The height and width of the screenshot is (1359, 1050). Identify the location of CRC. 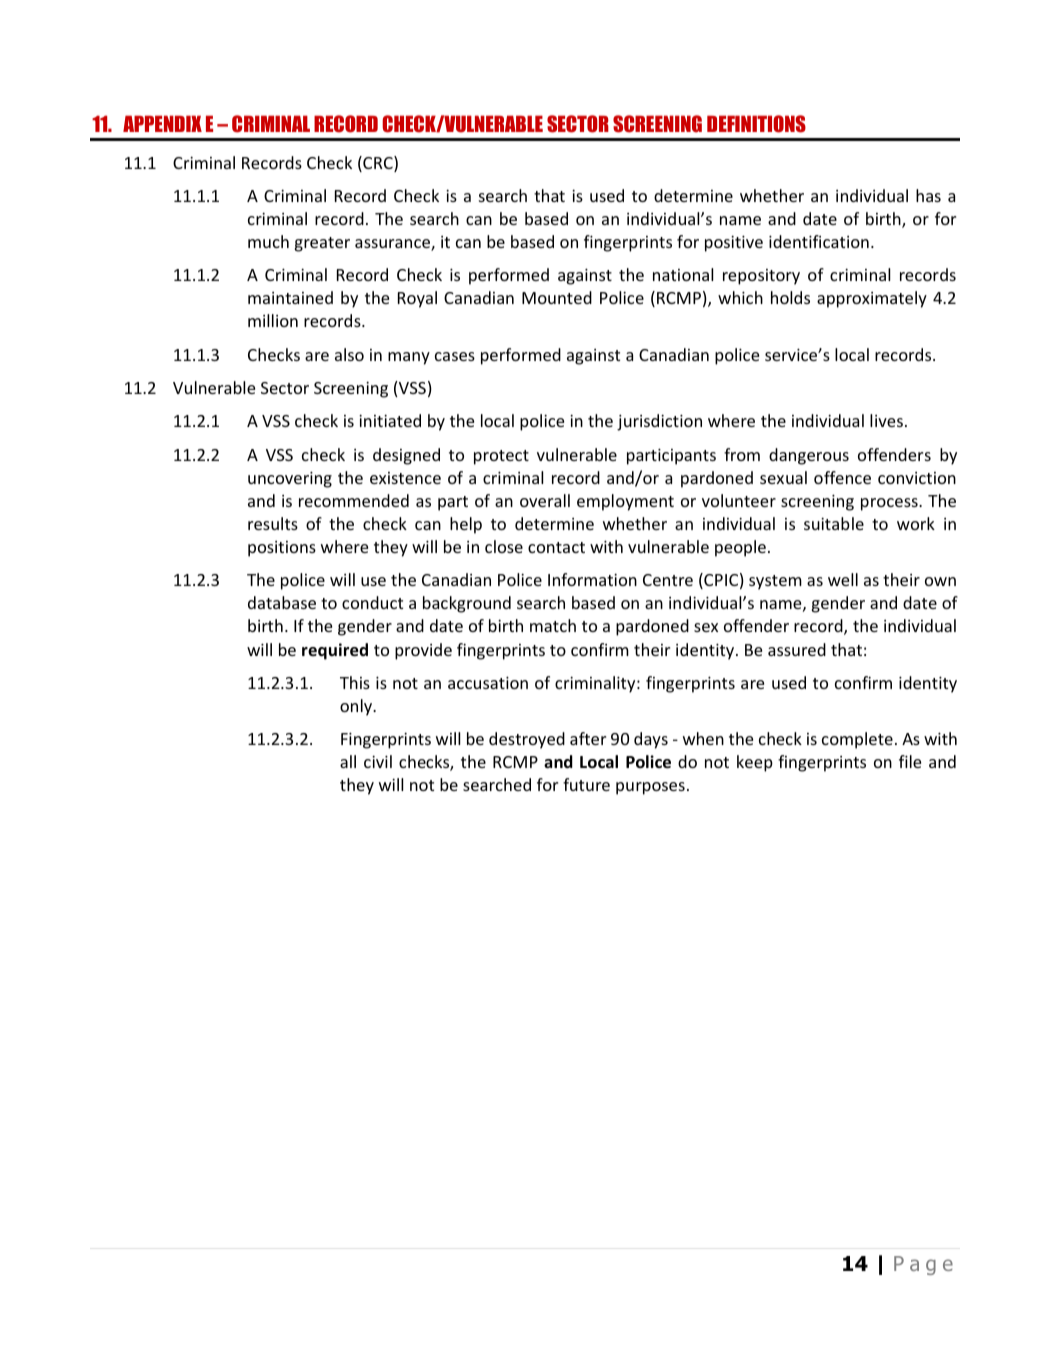
(378, 164).
